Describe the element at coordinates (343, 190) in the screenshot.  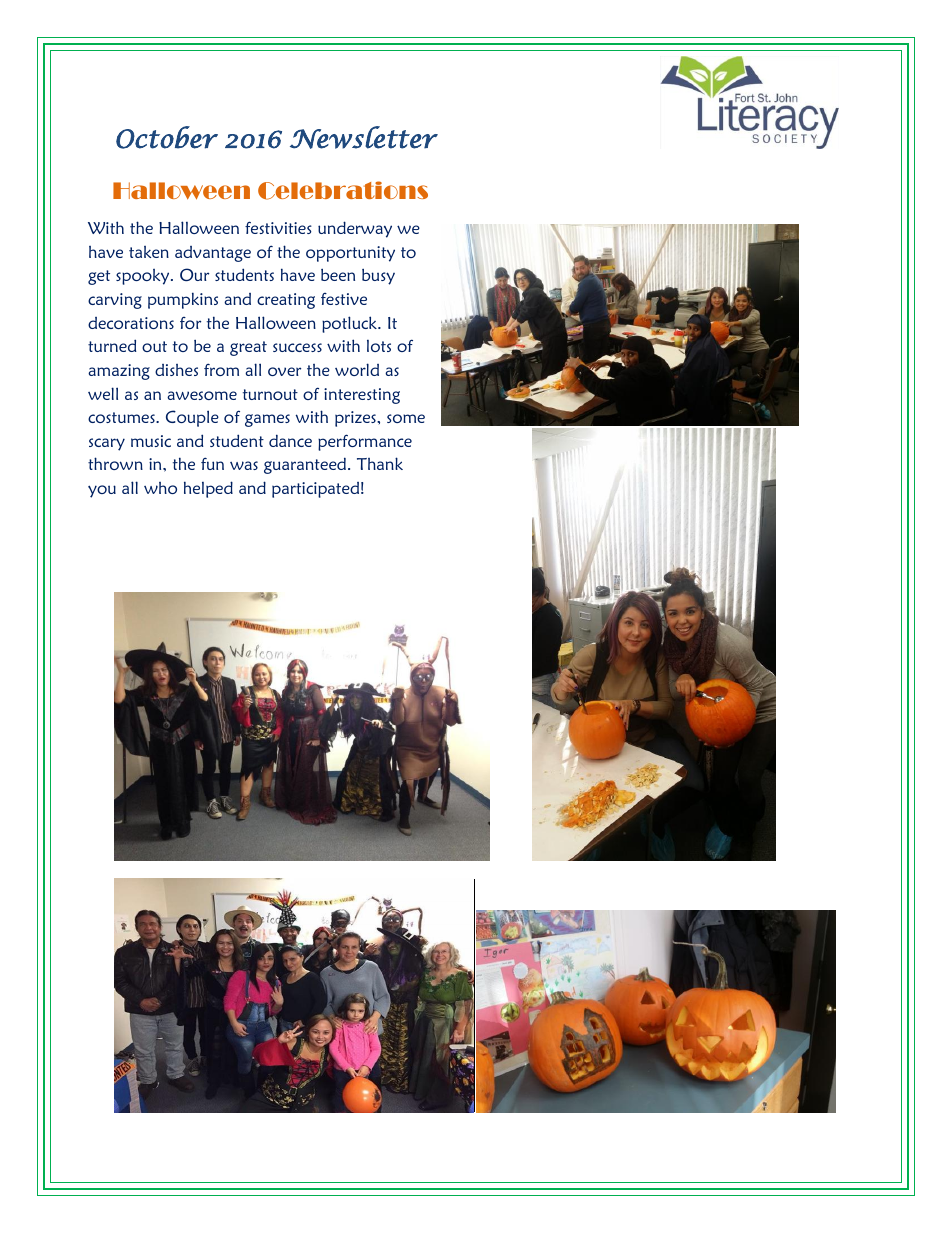
I see `Celebrations` at that location.
